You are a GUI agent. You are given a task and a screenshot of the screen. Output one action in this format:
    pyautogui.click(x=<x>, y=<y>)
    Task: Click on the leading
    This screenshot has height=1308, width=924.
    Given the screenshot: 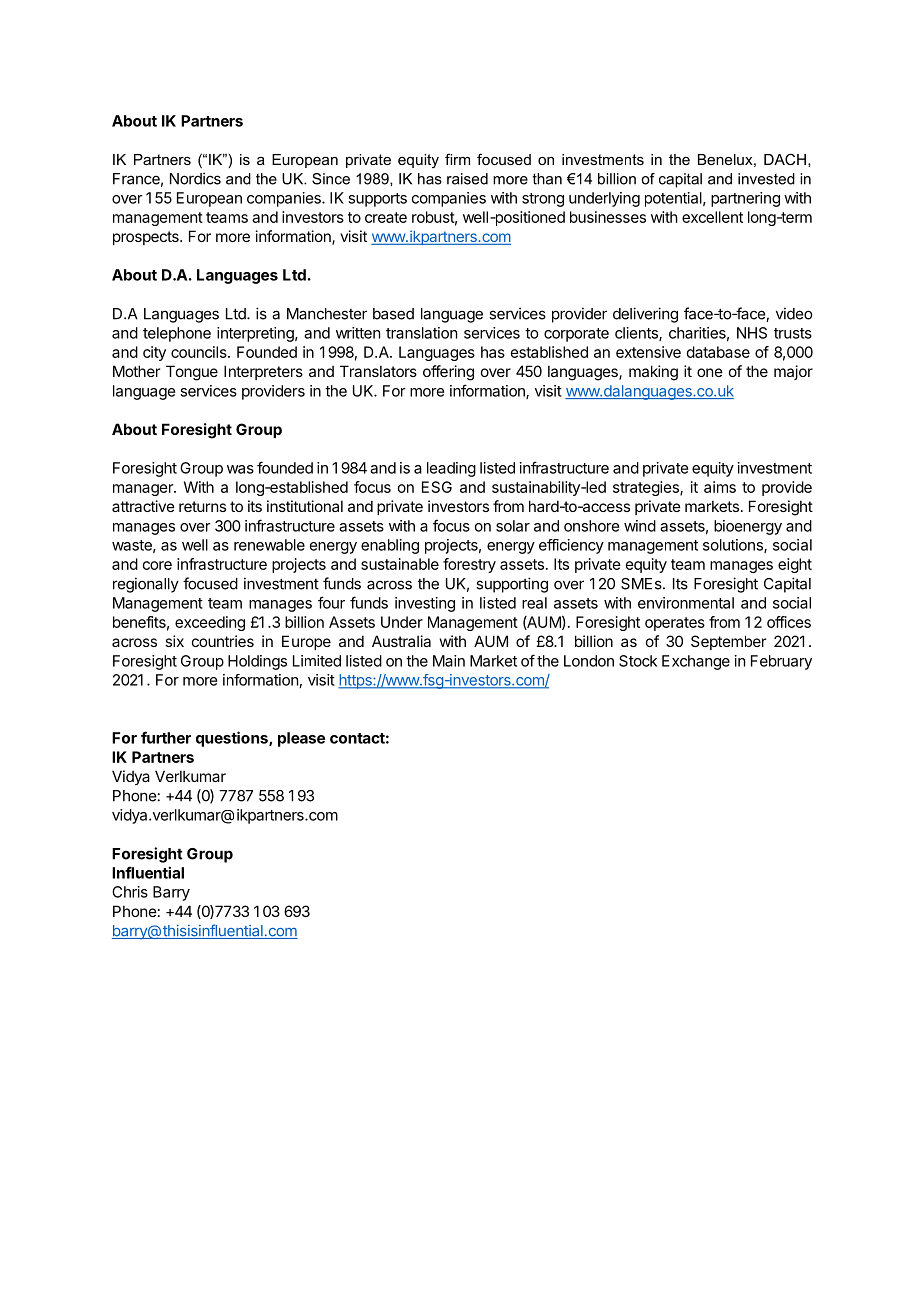 What is the action you would take?
    pyautogui.click(x=451, y=469)
